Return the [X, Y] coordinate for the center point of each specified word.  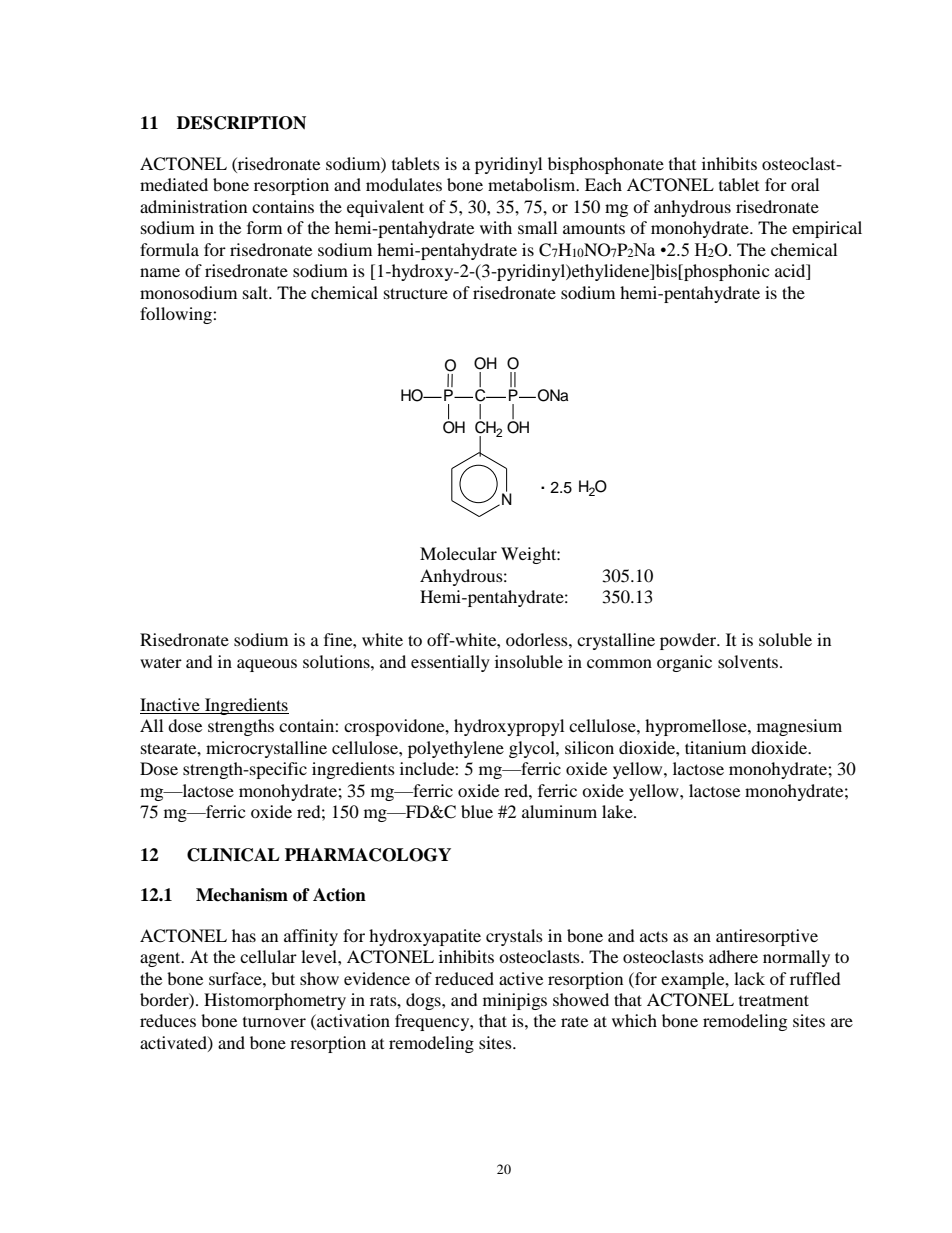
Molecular [458, 553]
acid [791, 272]
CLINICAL [233, 855]
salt [257, 292]
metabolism [533, 184]
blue [477, 811]
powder [689, 641]
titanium [715, 747]
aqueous [267, 665]
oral [805, 184]
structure [416, 293]
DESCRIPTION [241, 123]
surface [236, 978]
